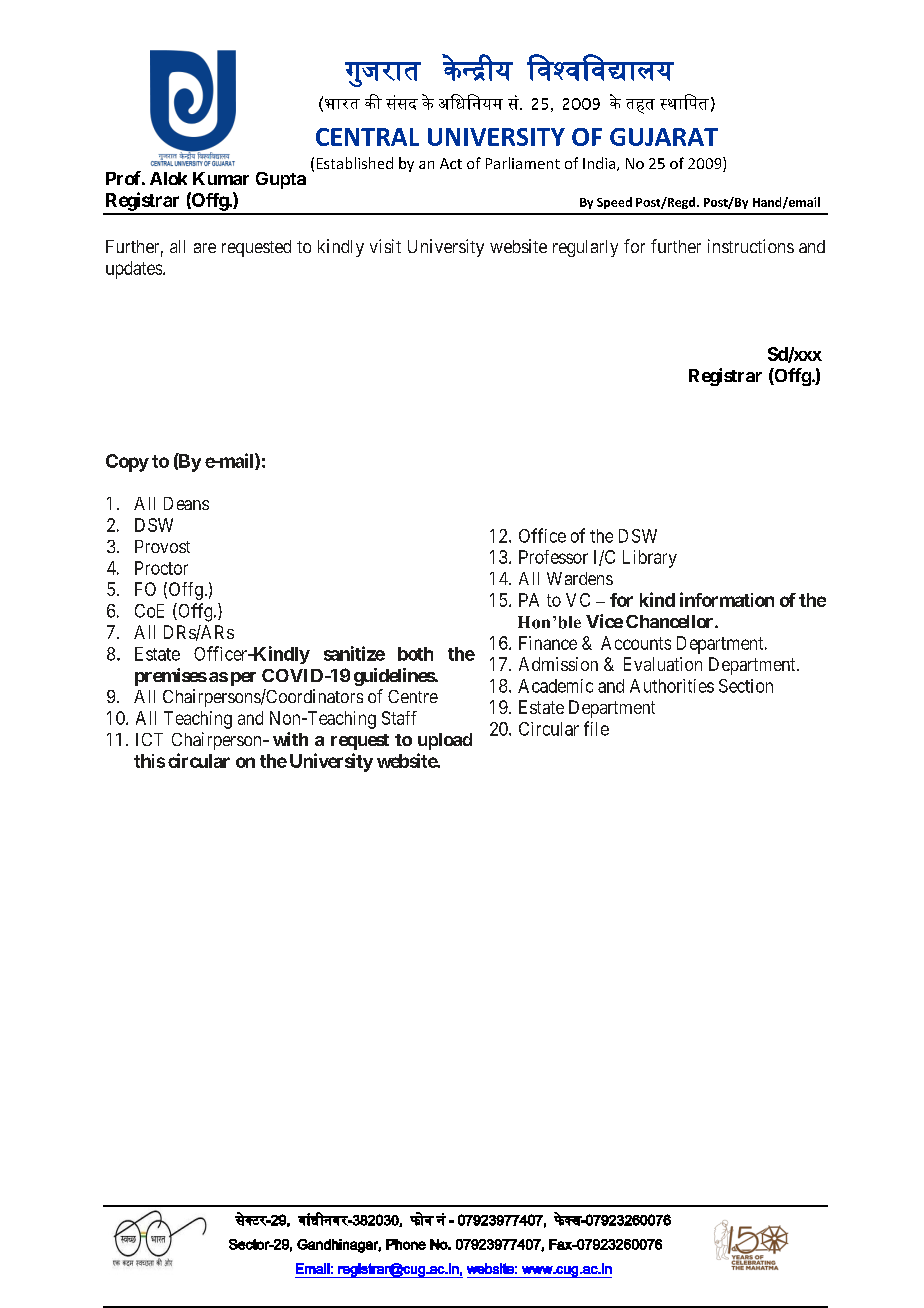 The height and width of the document is (1308, 924). Describe the element at coordinates (413, 696) in the document. I see `Centre` at that location.
